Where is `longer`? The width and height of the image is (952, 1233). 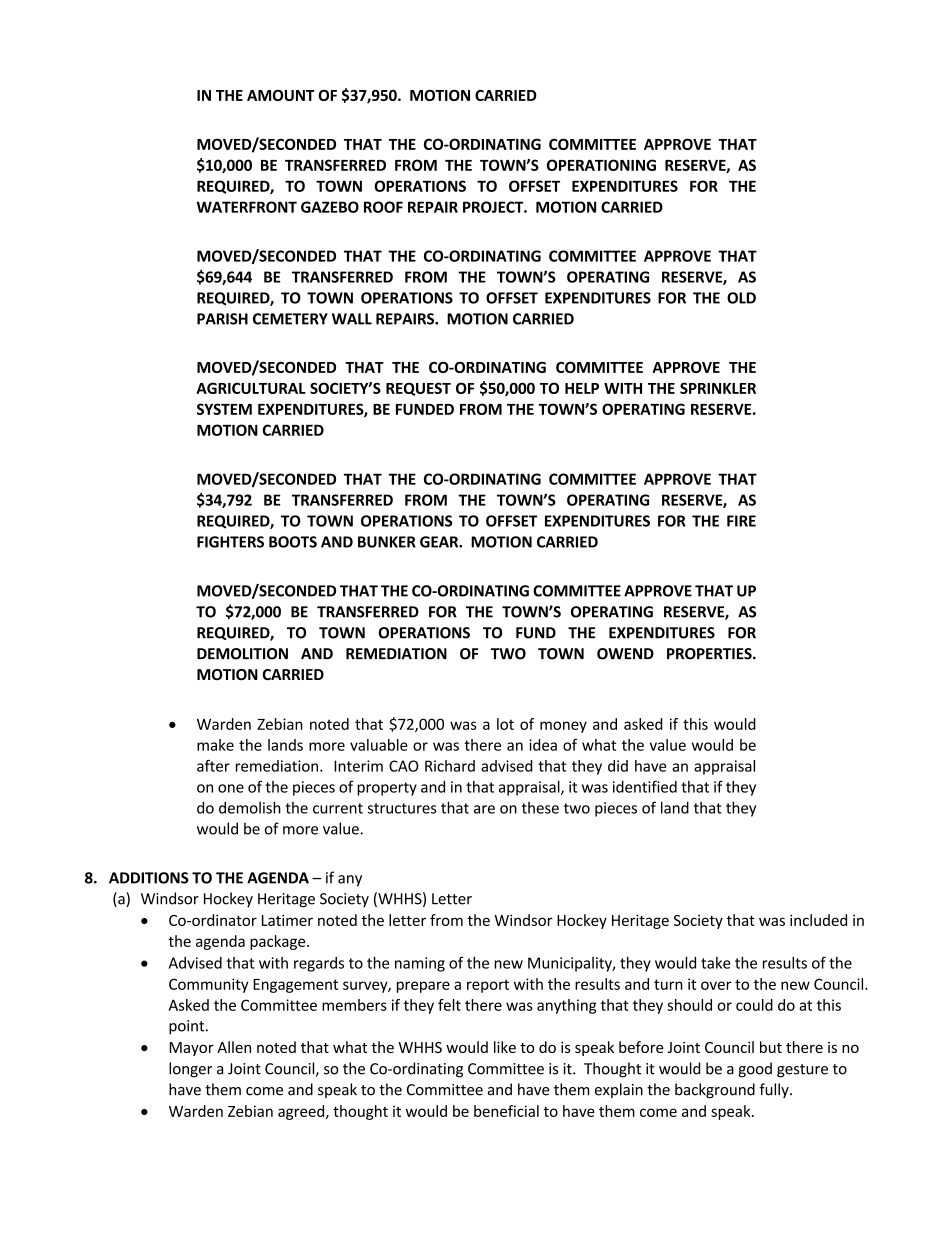 longer is located at coordinates (190, 1070).
